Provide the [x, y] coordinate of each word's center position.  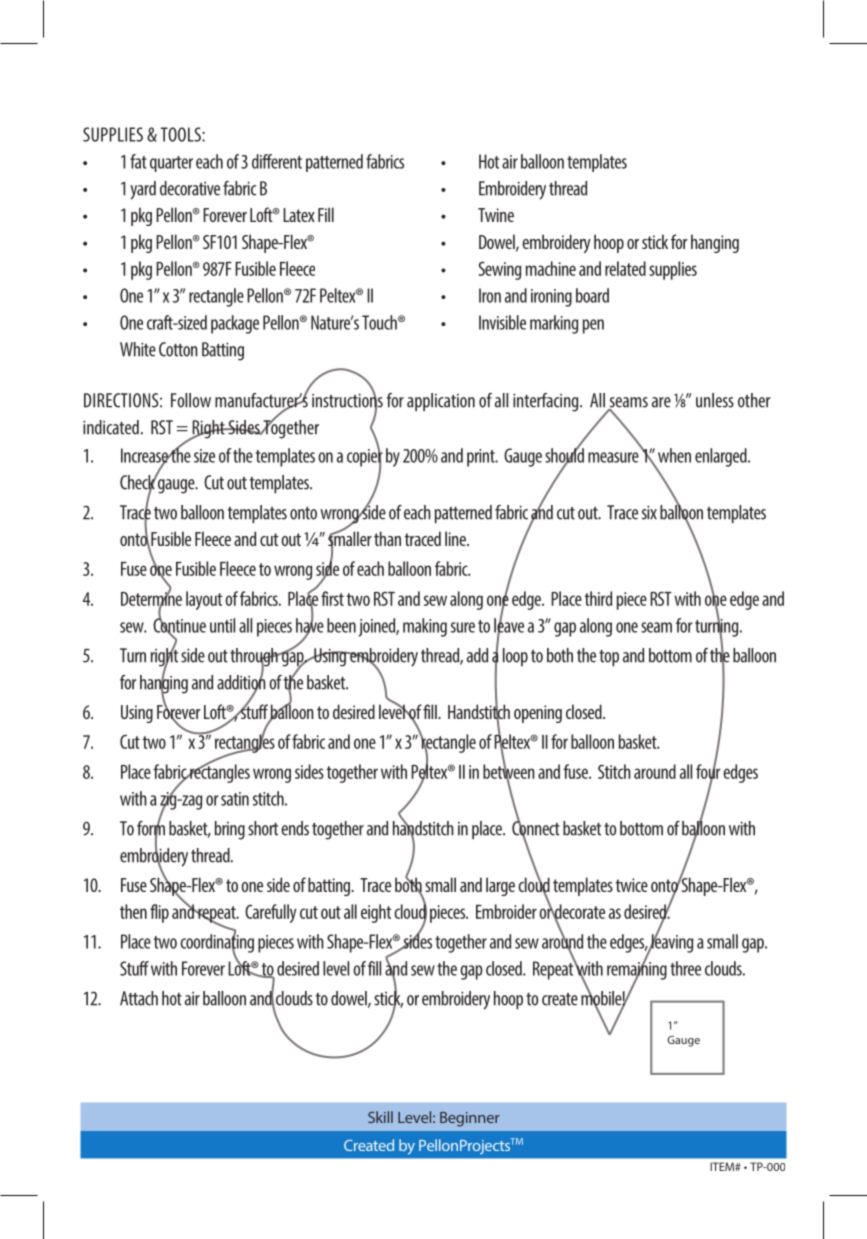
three [685, 968]
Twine [496, 215]
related [625, 268]
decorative [190, 188]
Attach [139, 998]
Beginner [470, 1119]
